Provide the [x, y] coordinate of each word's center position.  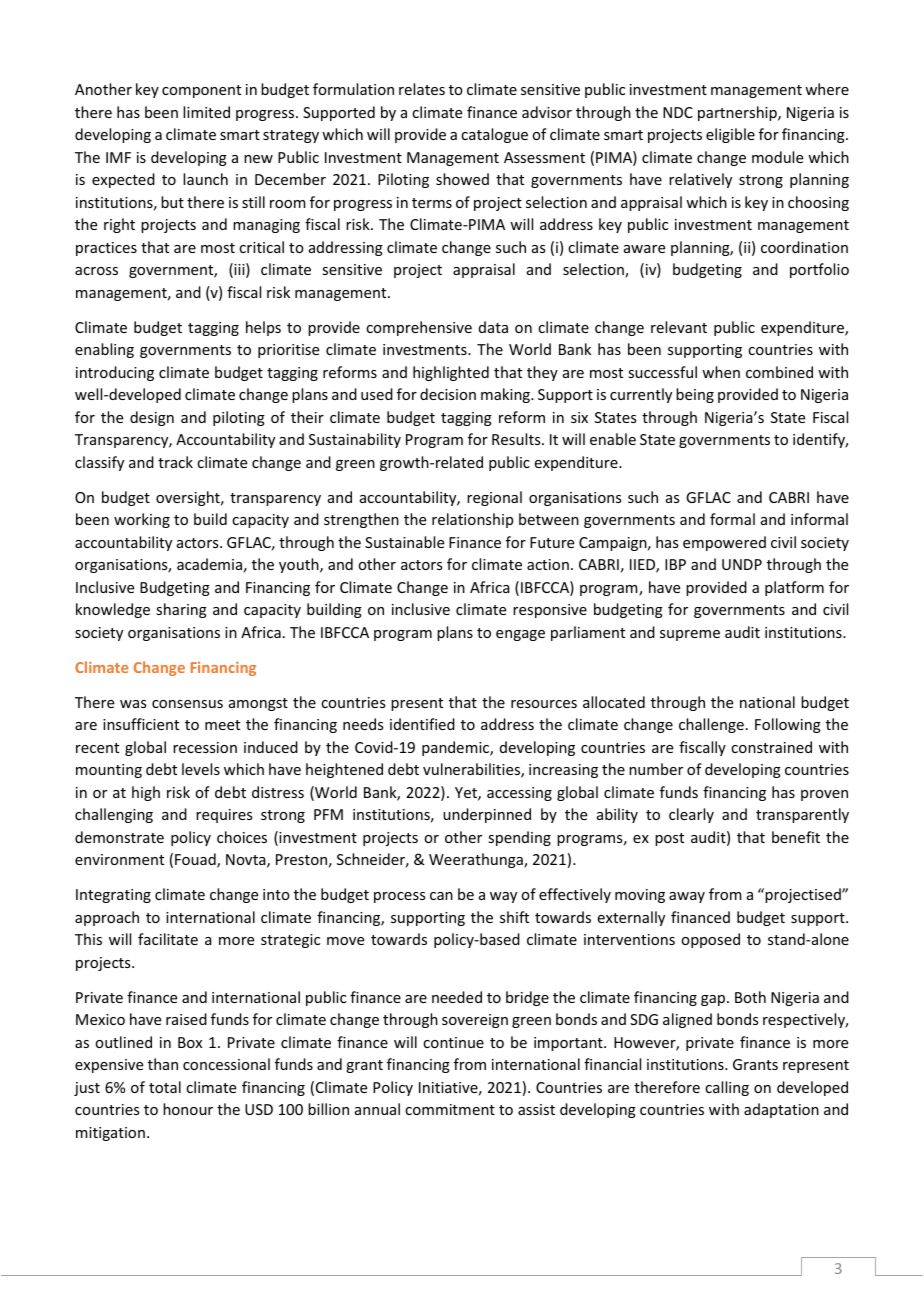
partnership [738, 113]
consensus [187, 704]
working [142, 520]
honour [188, 1109]
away [687, 897]
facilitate [168, 939]
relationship [472, 520]
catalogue [494, 135]
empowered [724, 543]
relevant [679, 327]
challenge [711, 725]
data [493, 327]
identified [422, 724]
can [441, 896]
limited [206, 112]
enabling [104, 350]
